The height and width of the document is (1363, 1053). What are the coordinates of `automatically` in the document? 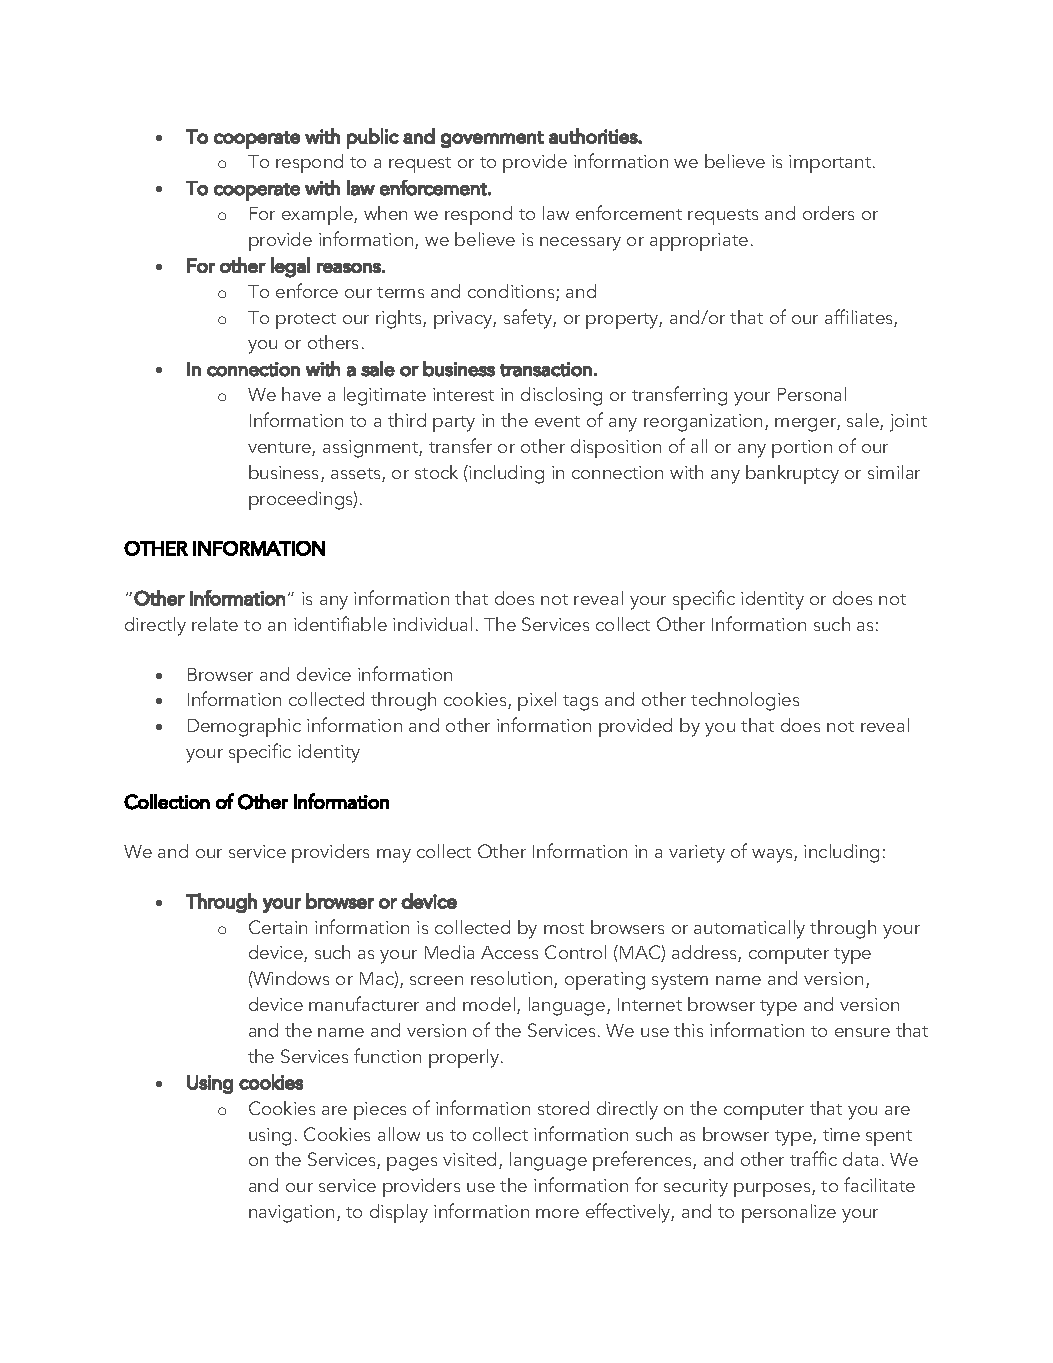 It's located at (749, 929).
